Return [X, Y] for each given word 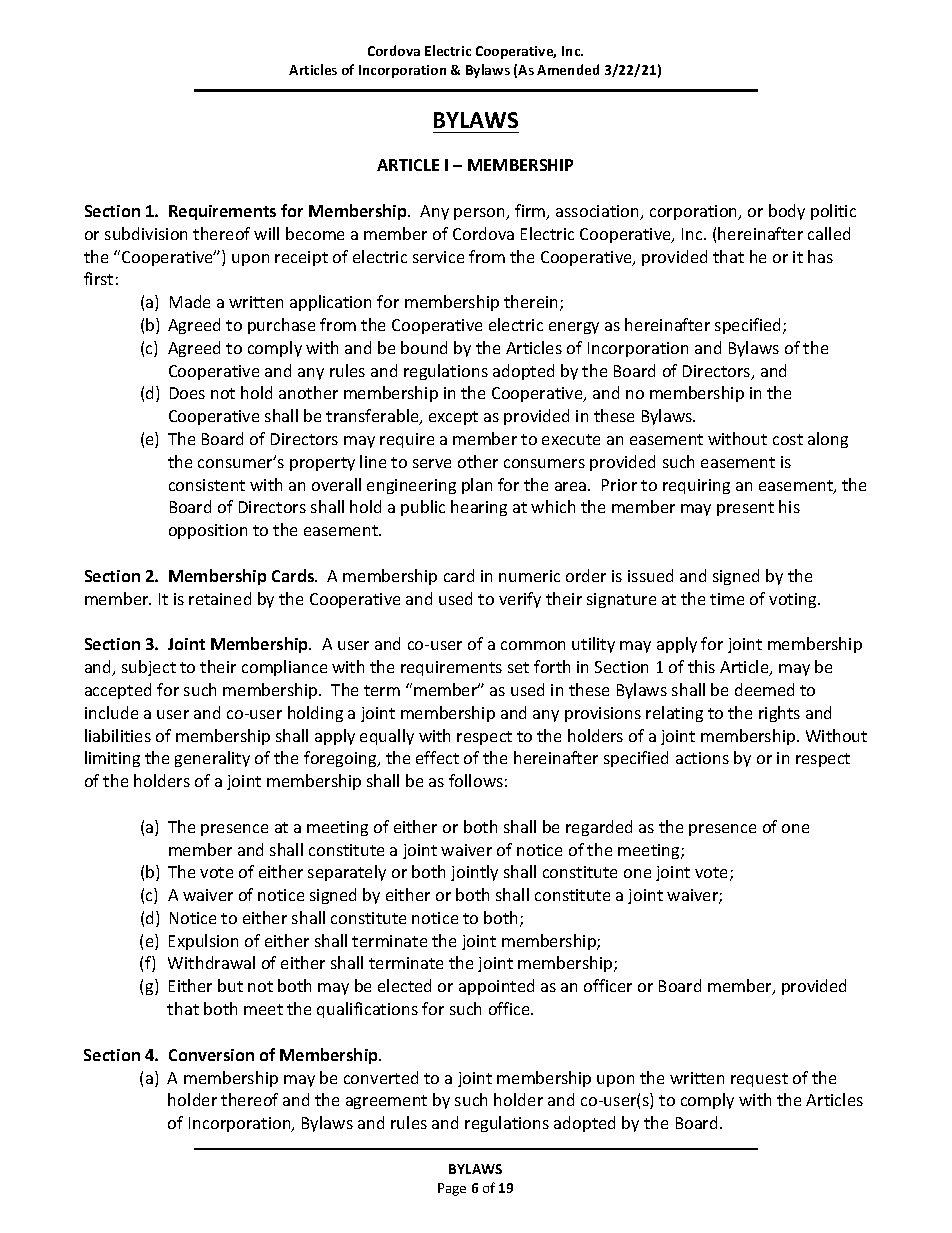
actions [702, 758]
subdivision [146, 233]
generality [212, 759]
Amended [568, 69]
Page [452, 1189]
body [787, 212]
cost [788, 439]
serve [432, 463]
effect [437, 757]
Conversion [211, 1055]
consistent [207, 485]
